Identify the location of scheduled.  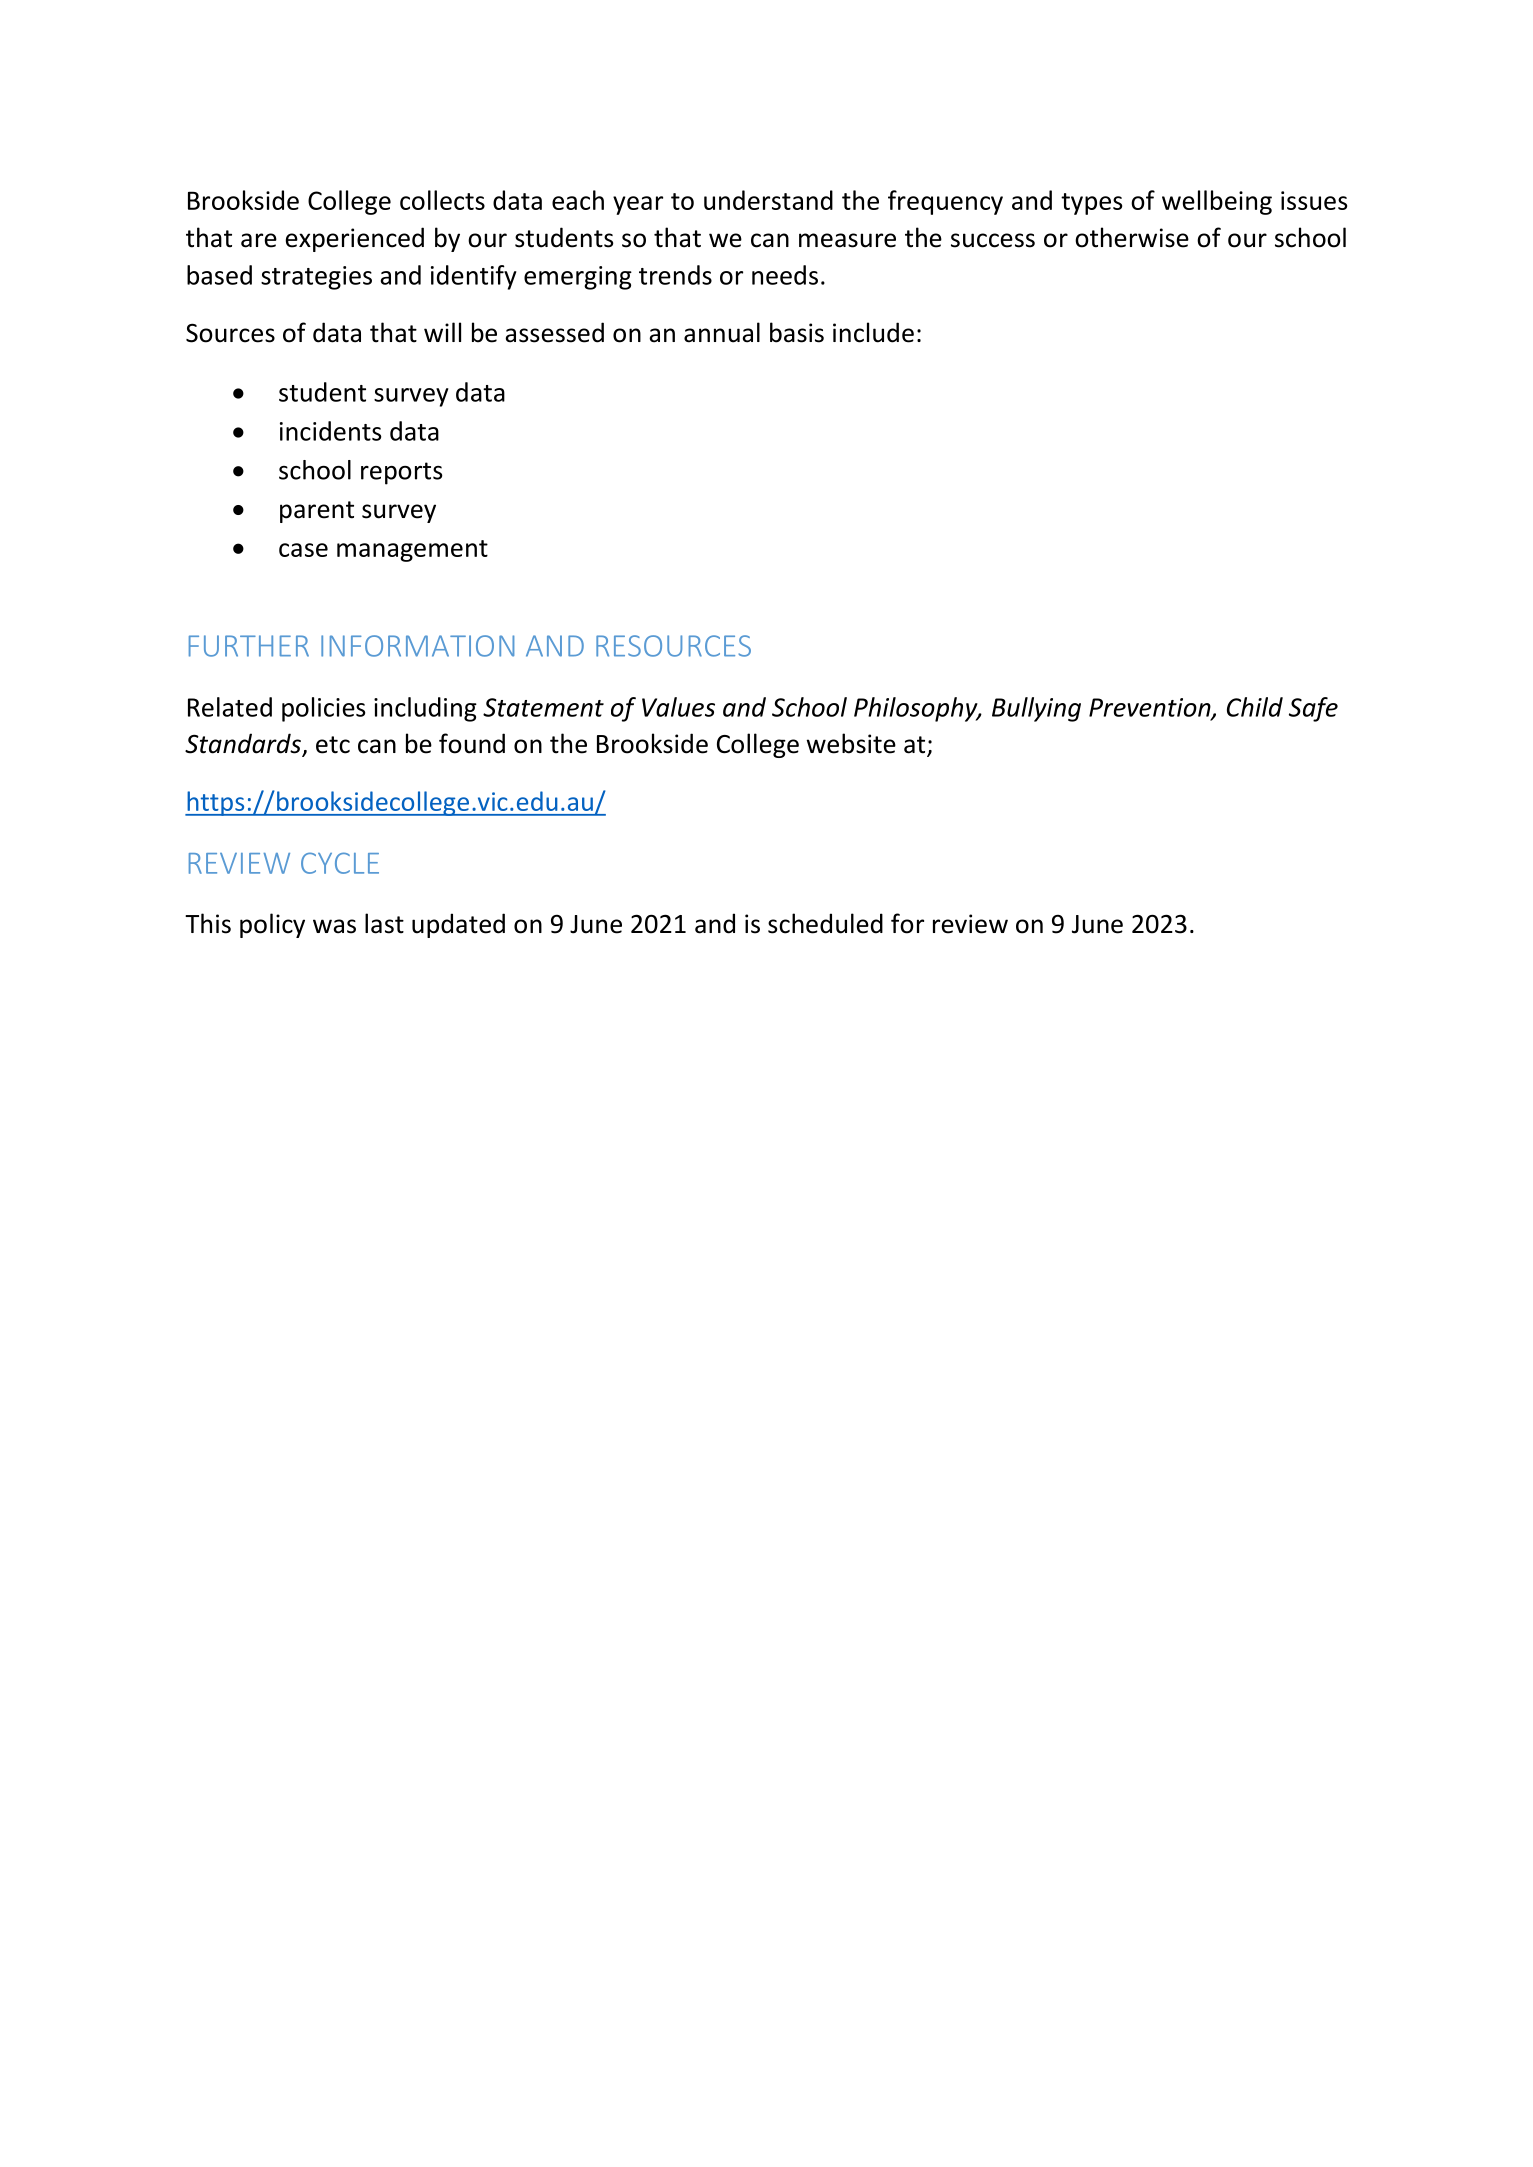
(825, 923).
